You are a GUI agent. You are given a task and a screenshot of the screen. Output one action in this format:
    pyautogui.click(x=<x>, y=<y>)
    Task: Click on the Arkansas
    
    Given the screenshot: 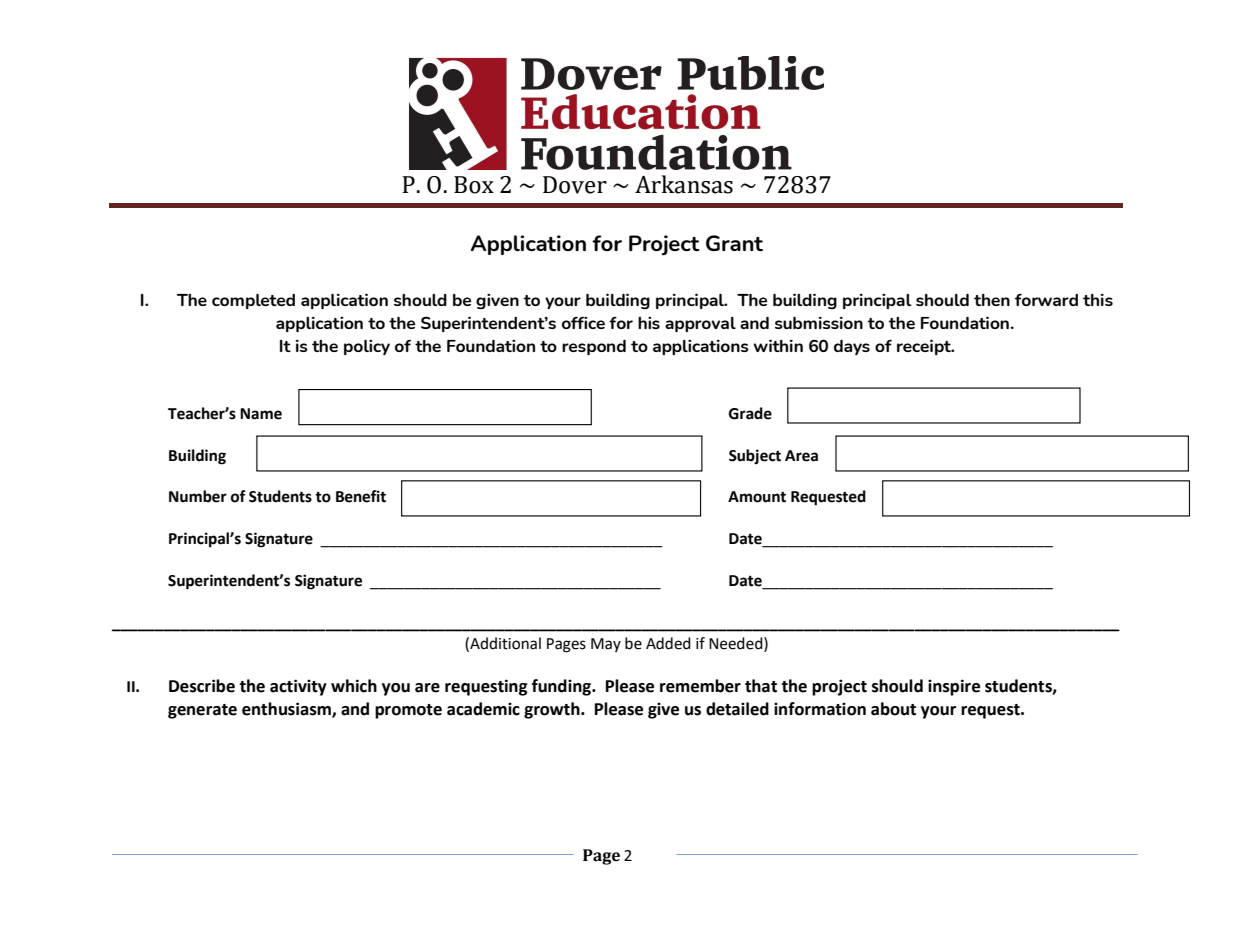 What is the action you would take?
    pyautogui.click(x=684, y=184)
